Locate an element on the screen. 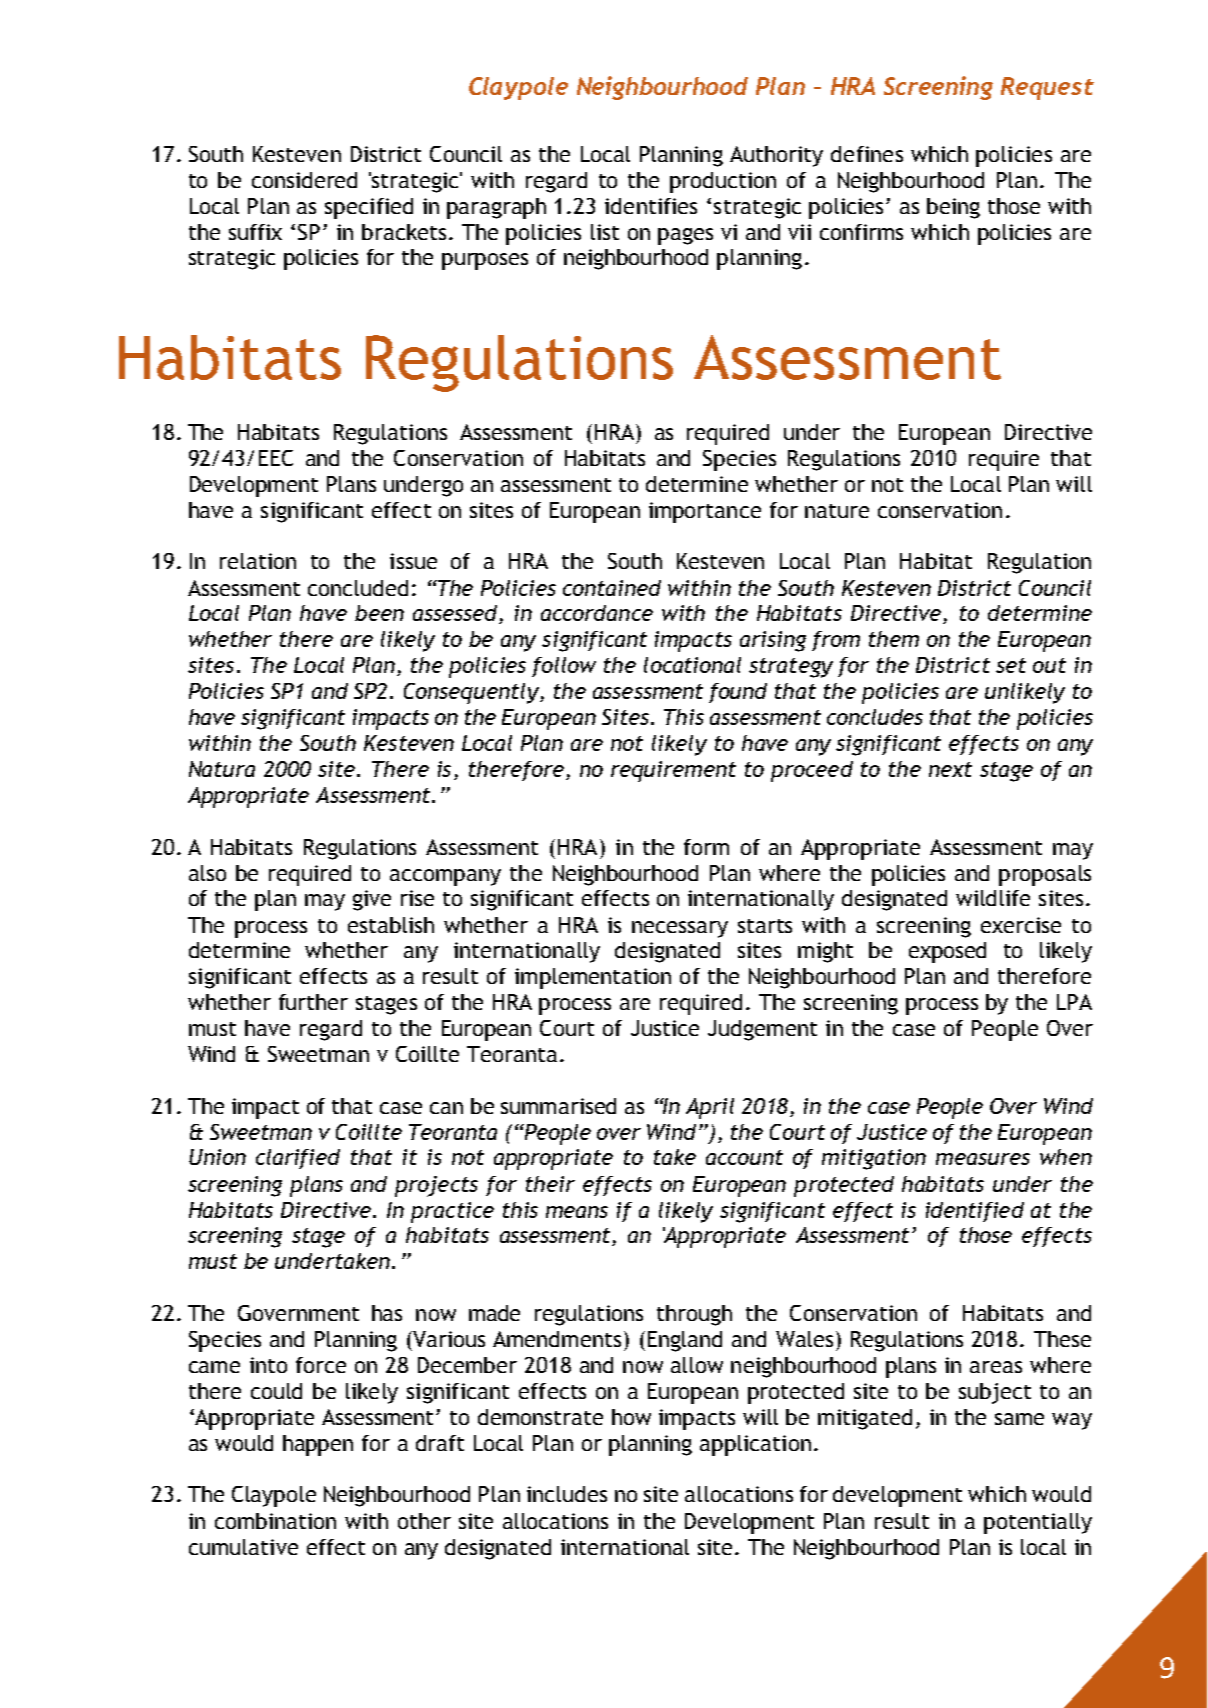 This screenshot has height=1708, width=1208. combination is located at coordinates (275, 1521).
